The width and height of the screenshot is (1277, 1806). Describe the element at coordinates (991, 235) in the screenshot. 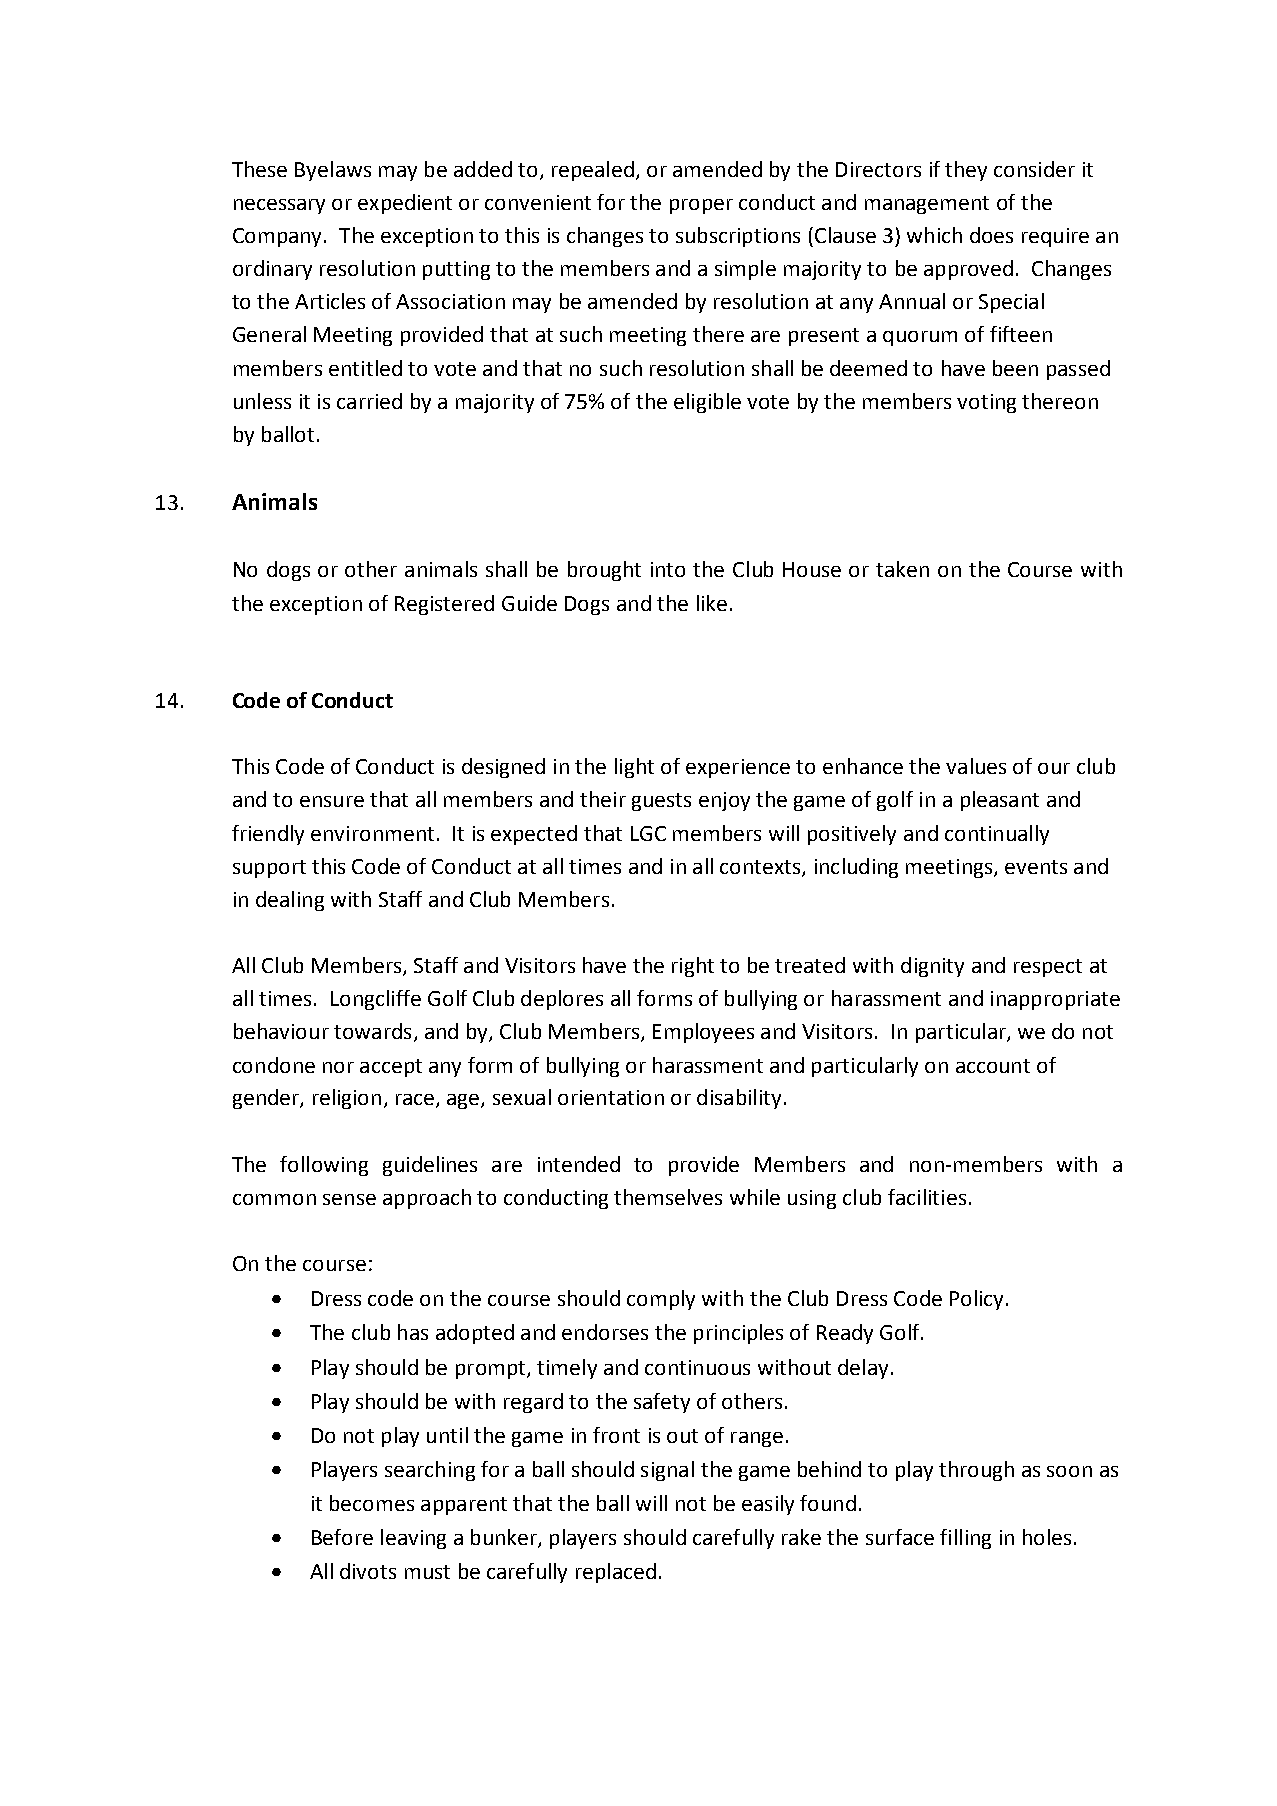

I see `does` at that location.
